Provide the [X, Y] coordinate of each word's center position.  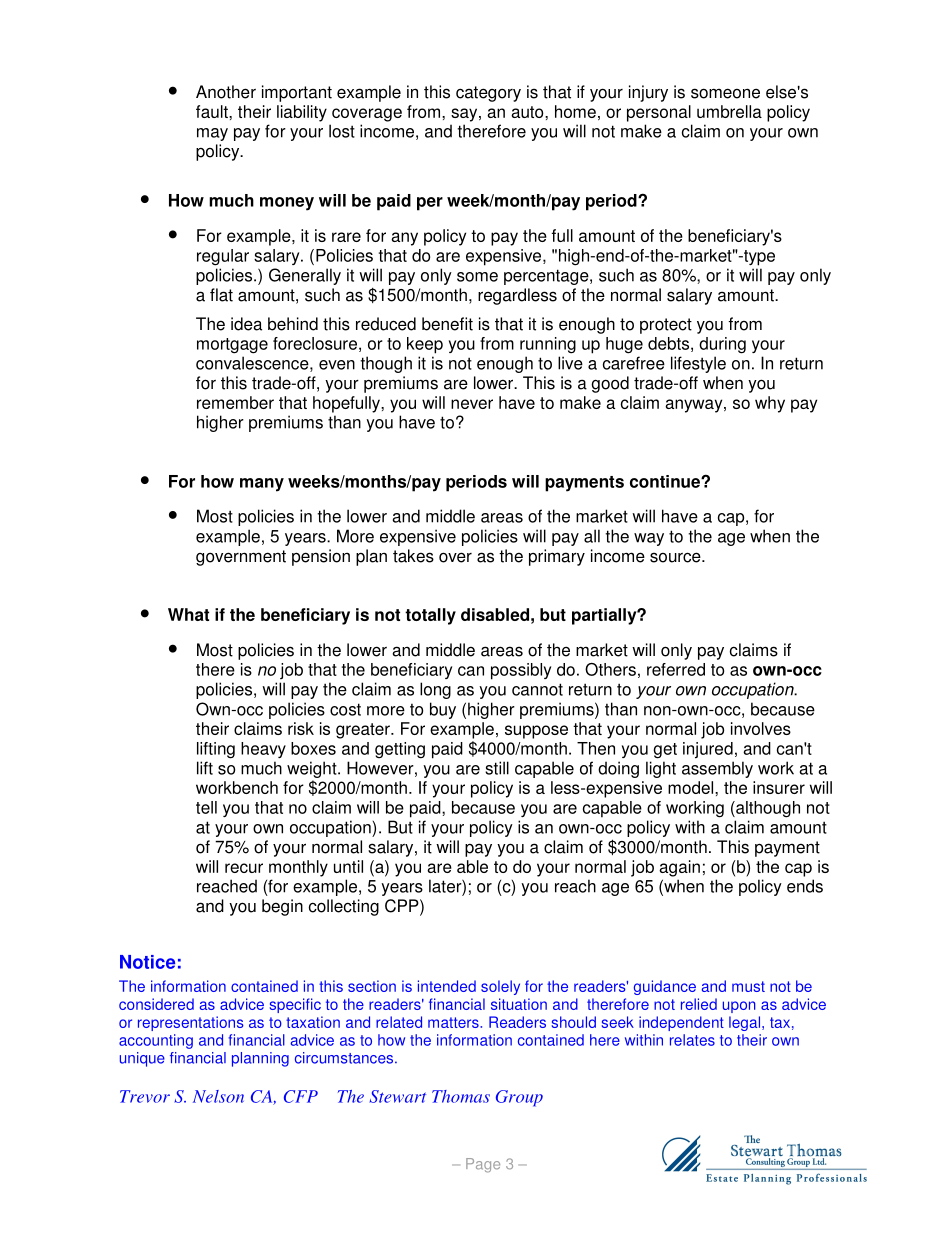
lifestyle [698, 364]
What [188, 614]
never [472, 404]
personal [659, 113]
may [212, 134]
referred [676, 669]
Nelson [218, 1096]
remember [235, 402]
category [488, 94]
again [679, 868]
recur [244, 868]
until [348, 866]
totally [430, 616]
